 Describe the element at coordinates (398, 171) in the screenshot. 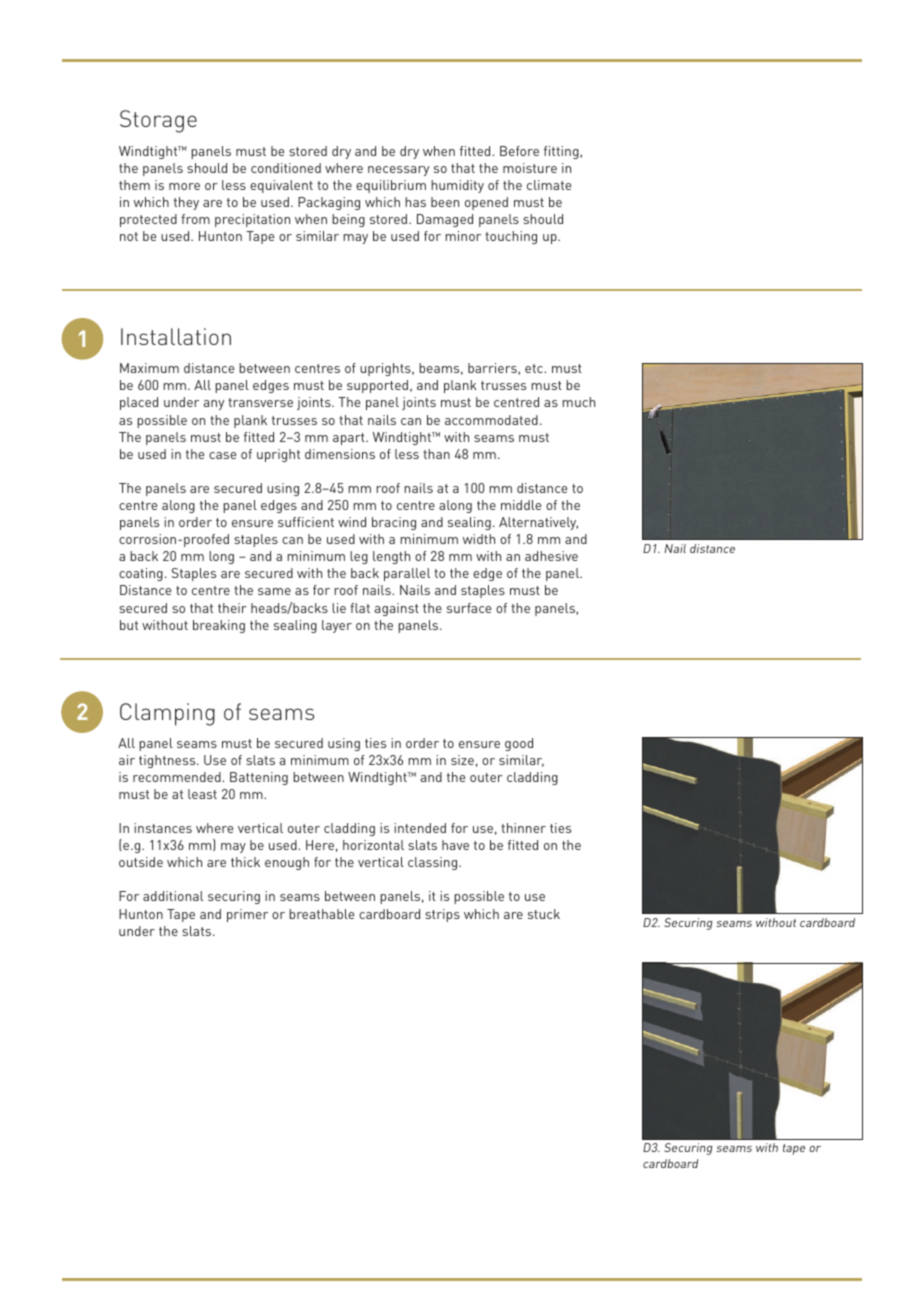

I see `necessary` at that location.
